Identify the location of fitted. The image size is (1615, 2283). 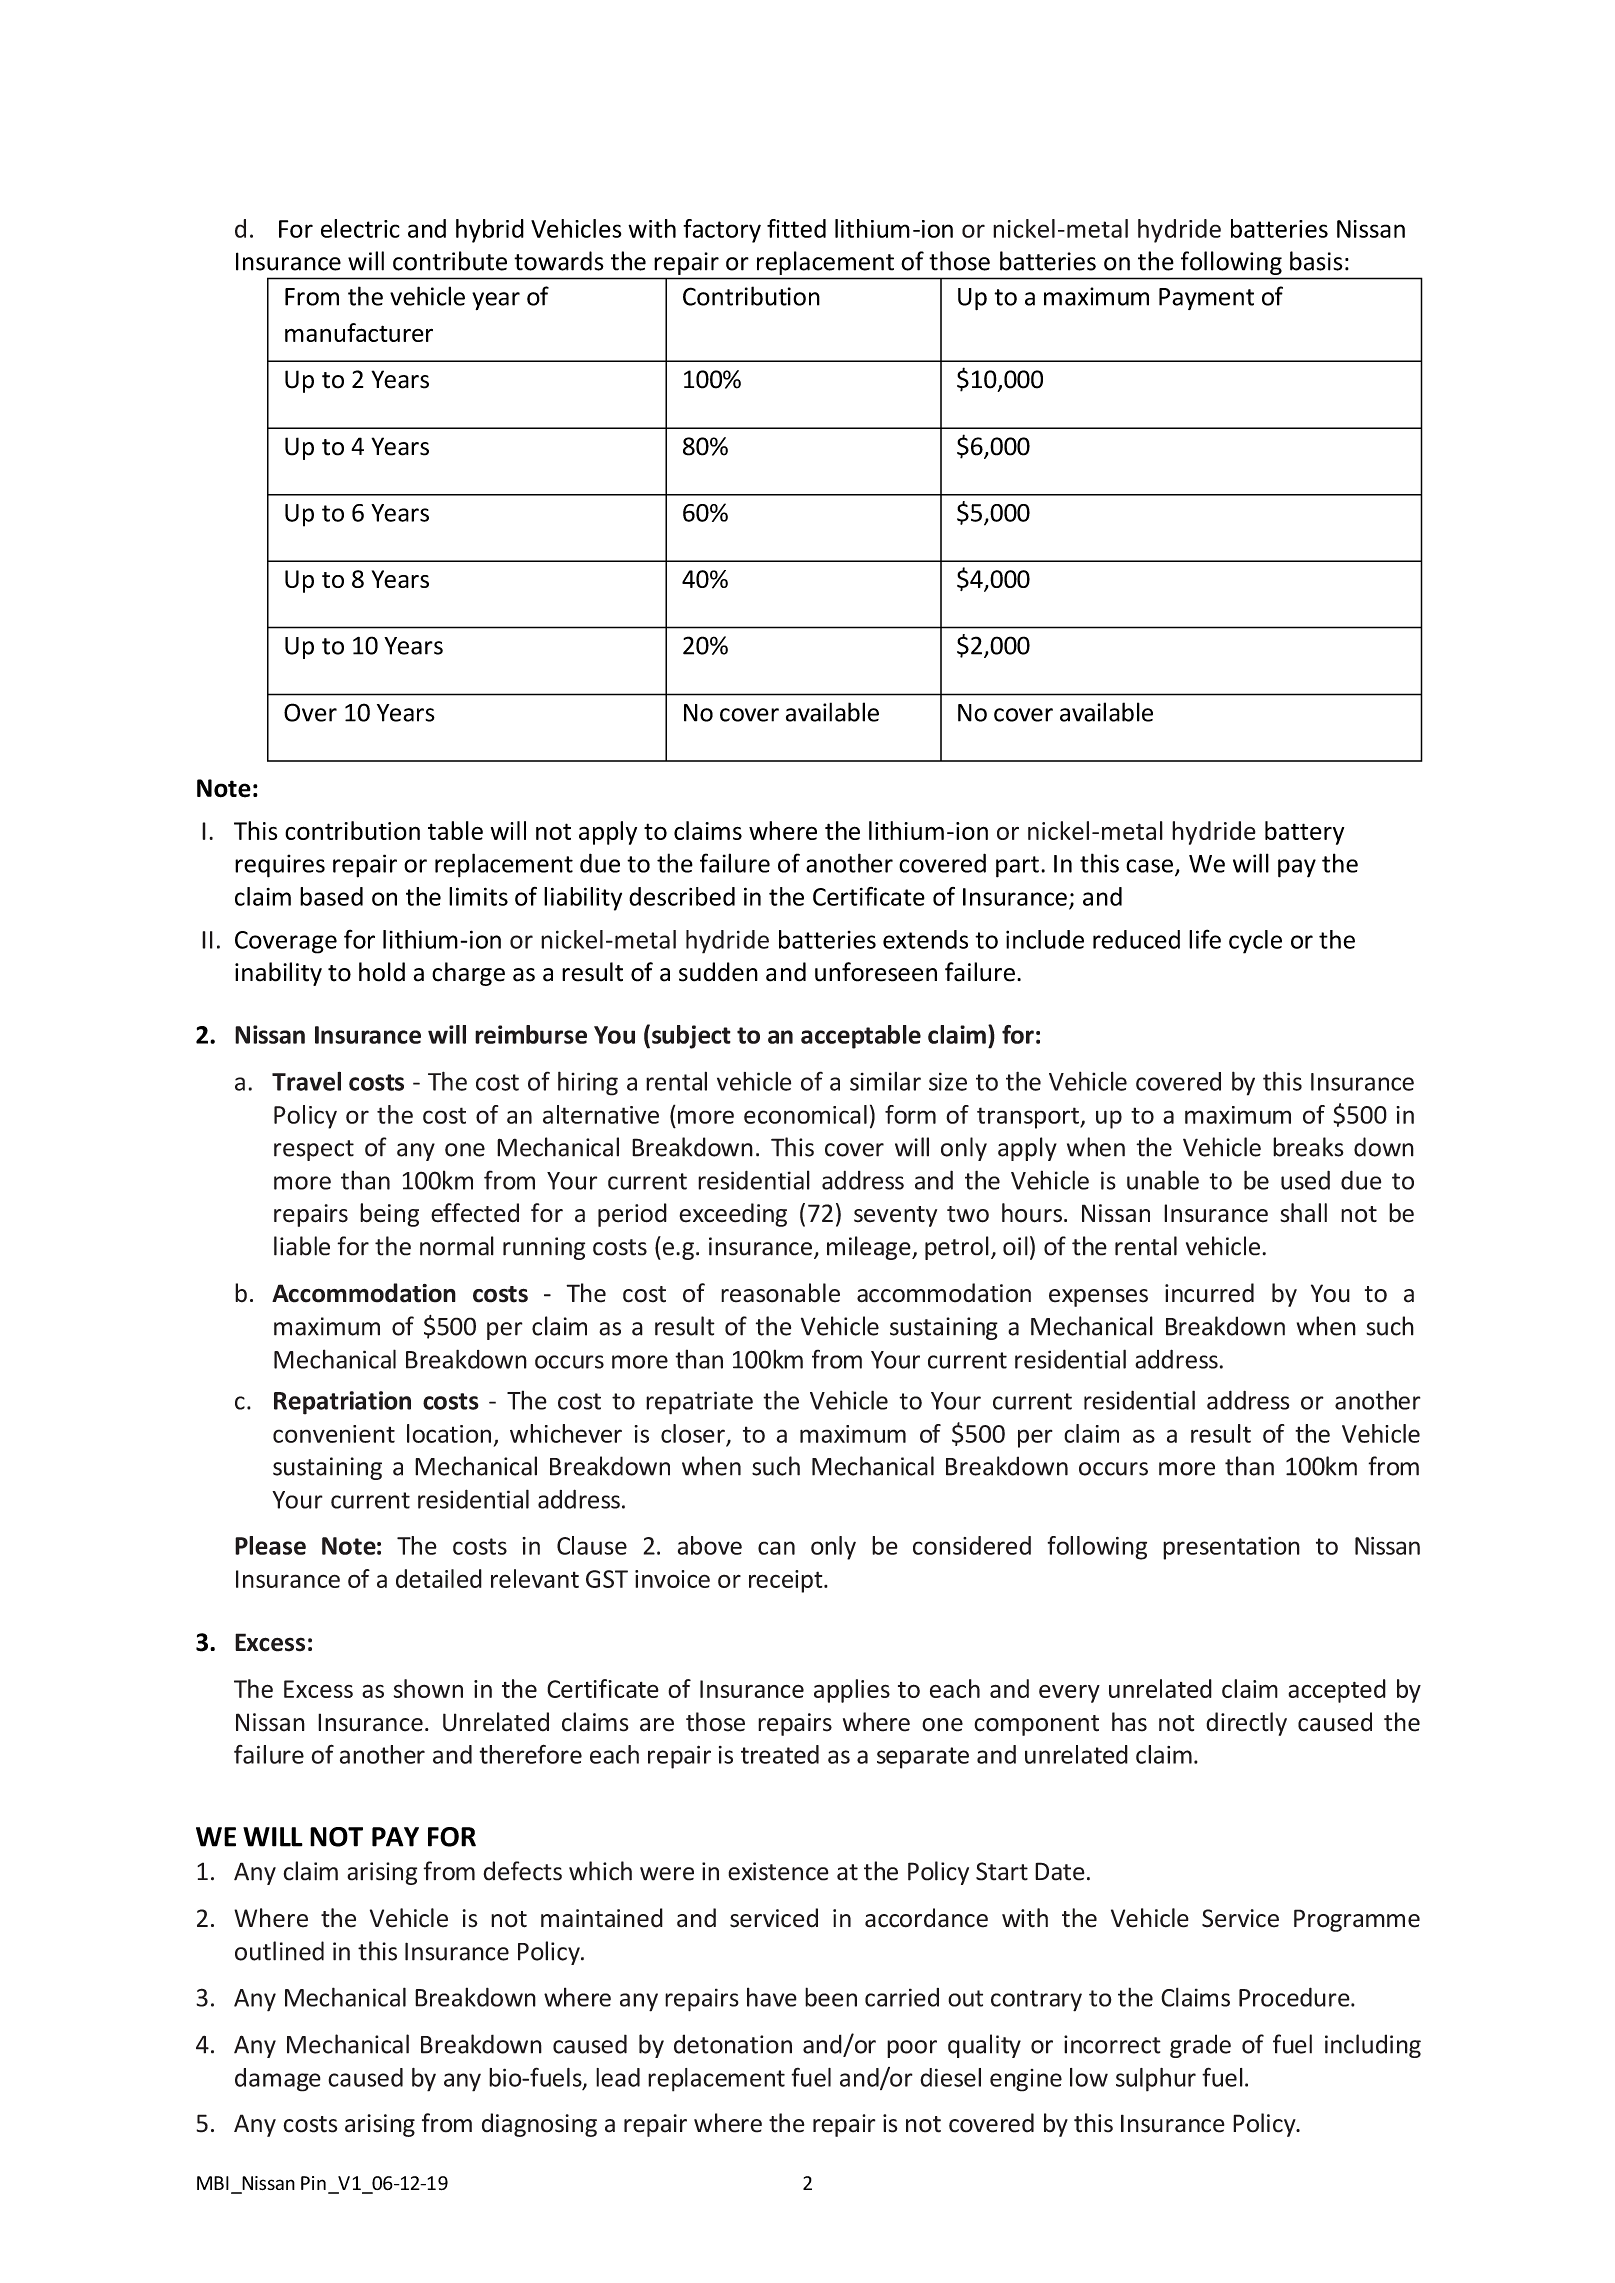
(796, 228).
